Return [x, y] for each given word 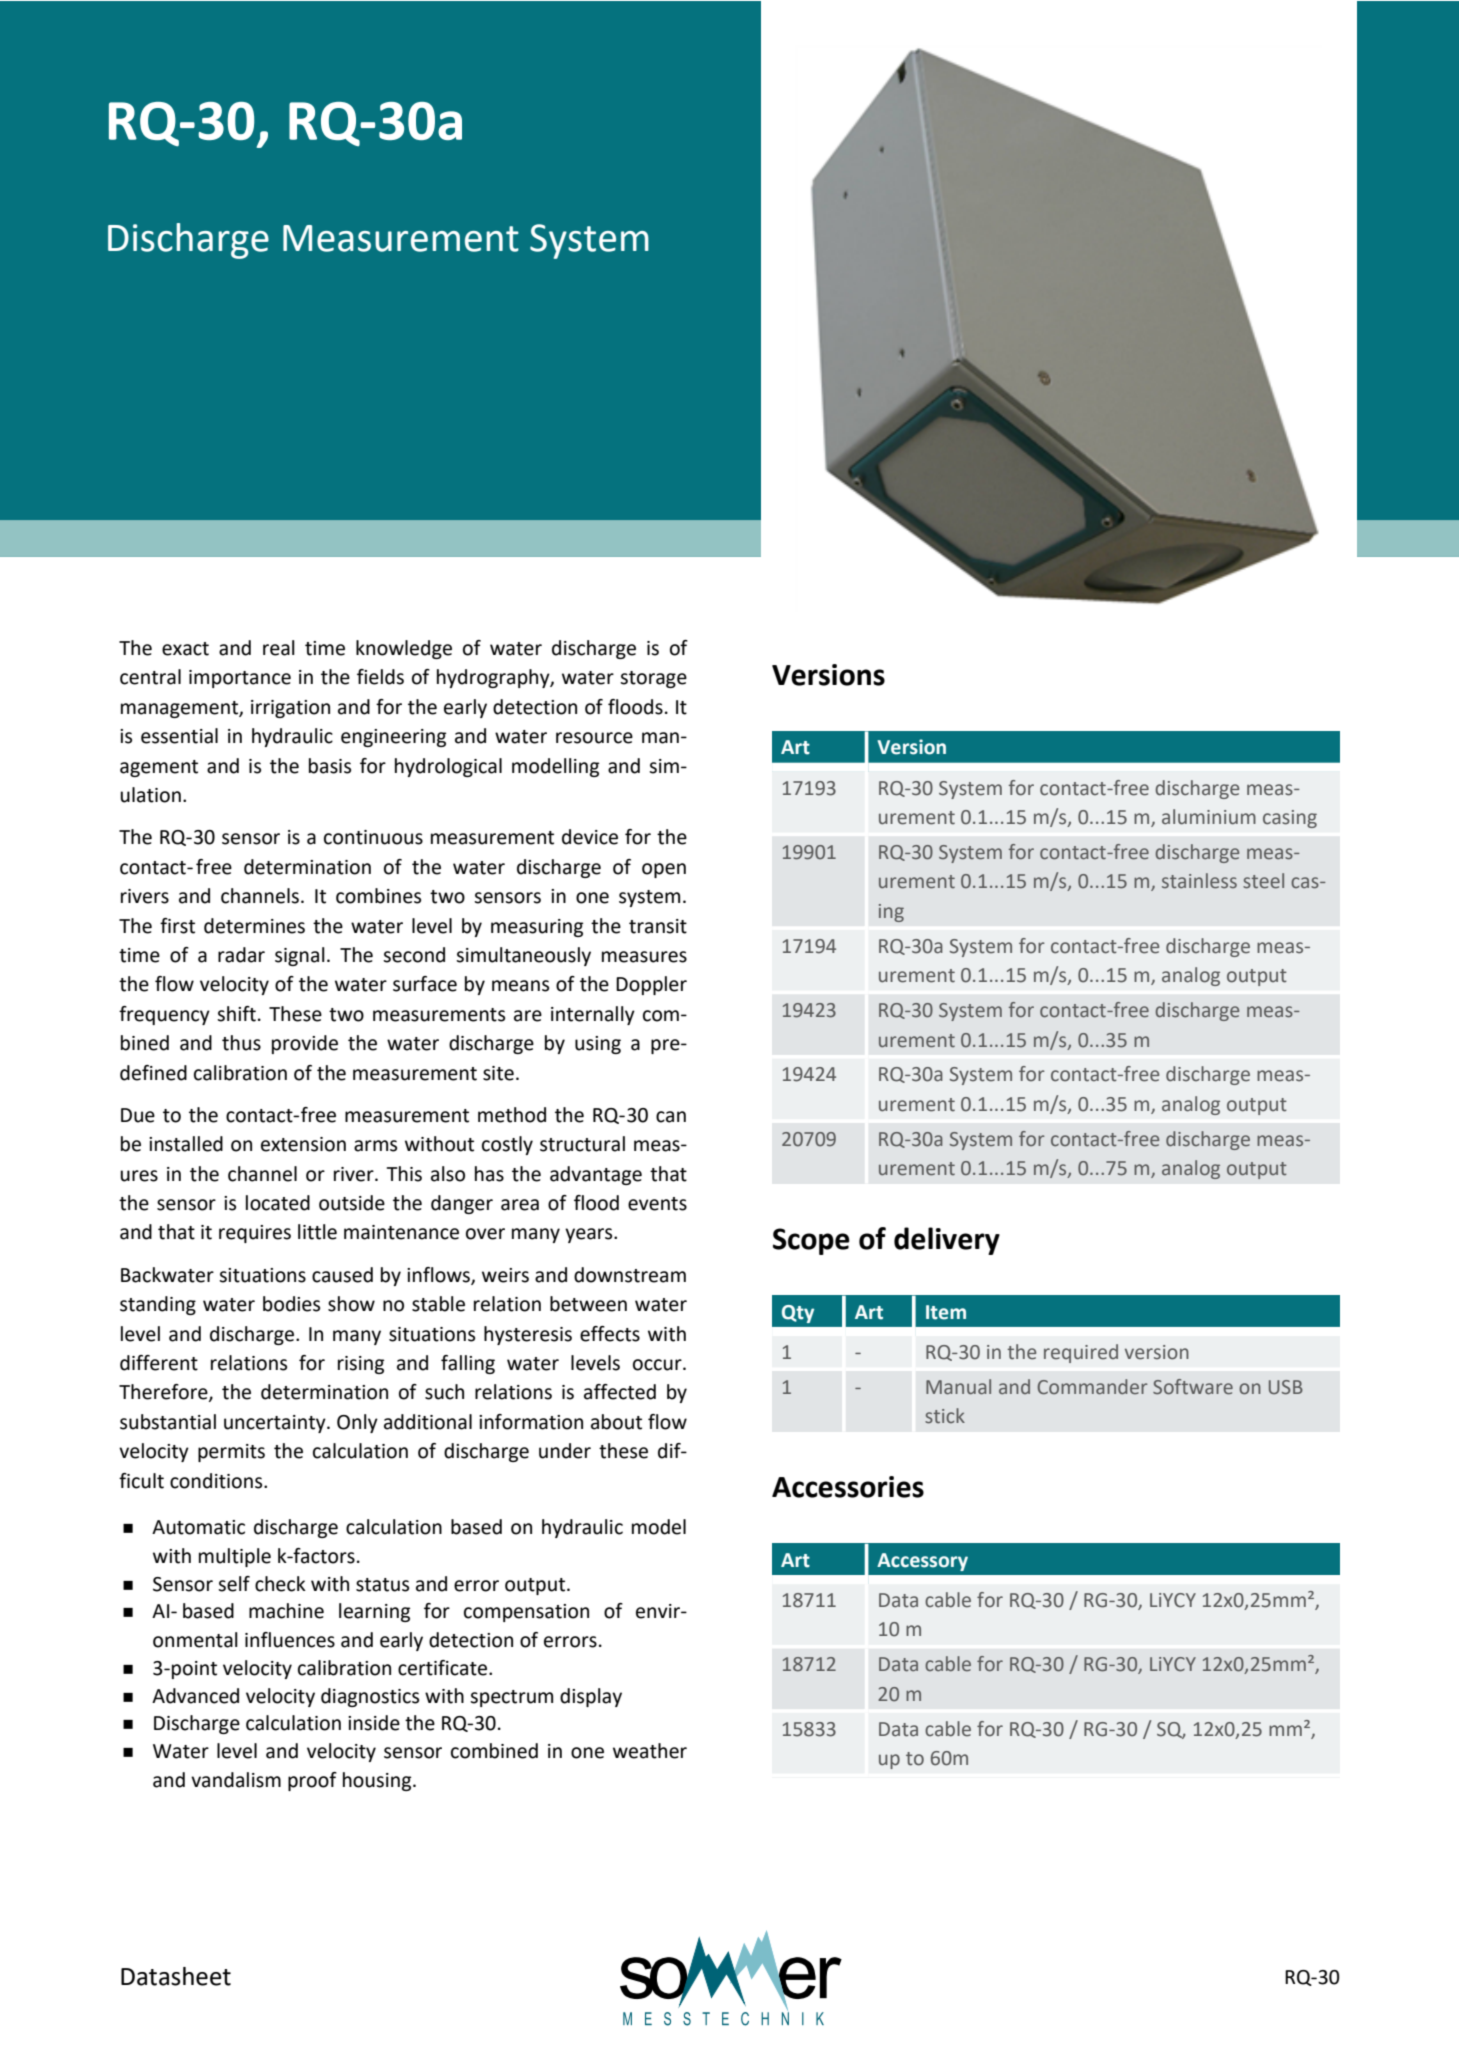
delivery [947, 1241]
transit [658, 926]
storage [653, 679]
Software [1193, 1387]
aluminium [1209, 817]
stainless [1199, 881]
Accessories [848, 1487]
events [657, 1204]
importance [240, 679]
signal [300, 956]
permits [231, 1453]
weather [650, 1751]
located [278, 1203]
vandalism [236, 1780]
